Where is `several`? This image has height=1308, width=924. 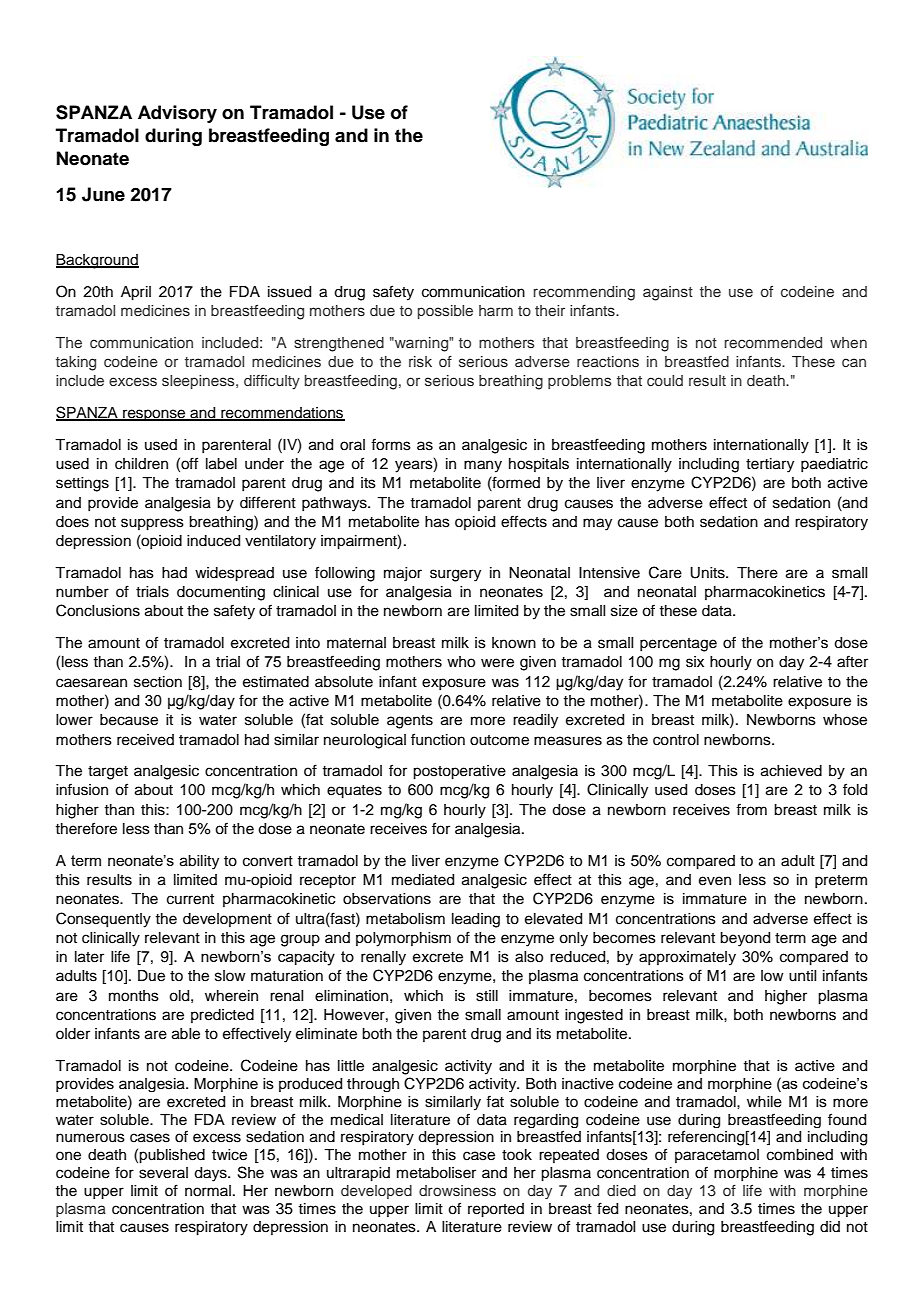
several is located at coordinates (163, 1173).
